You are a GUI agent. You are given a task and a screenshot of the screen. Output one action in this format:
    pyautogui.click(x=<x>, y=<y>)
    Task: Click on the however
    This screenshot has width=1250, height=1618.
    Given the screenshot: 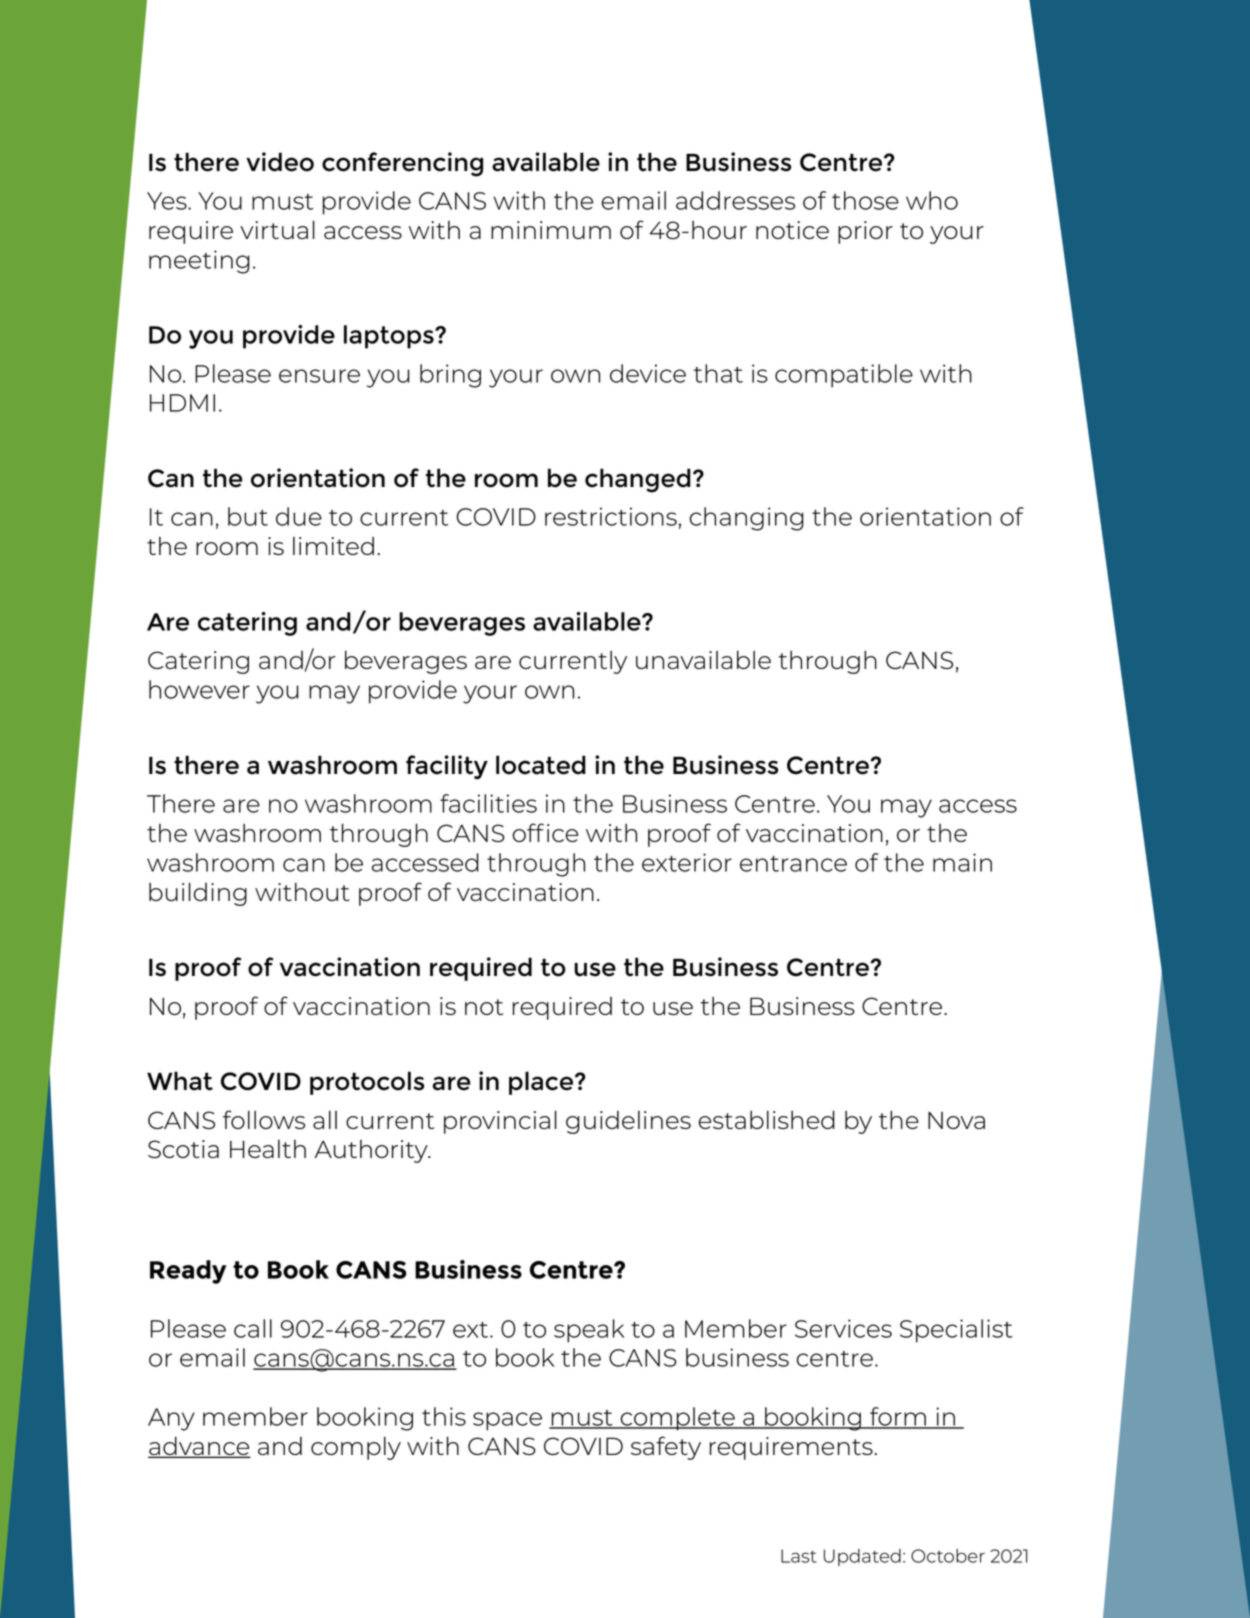 What is the action you would take?
    pyautogui.click(x=199, y=689)
